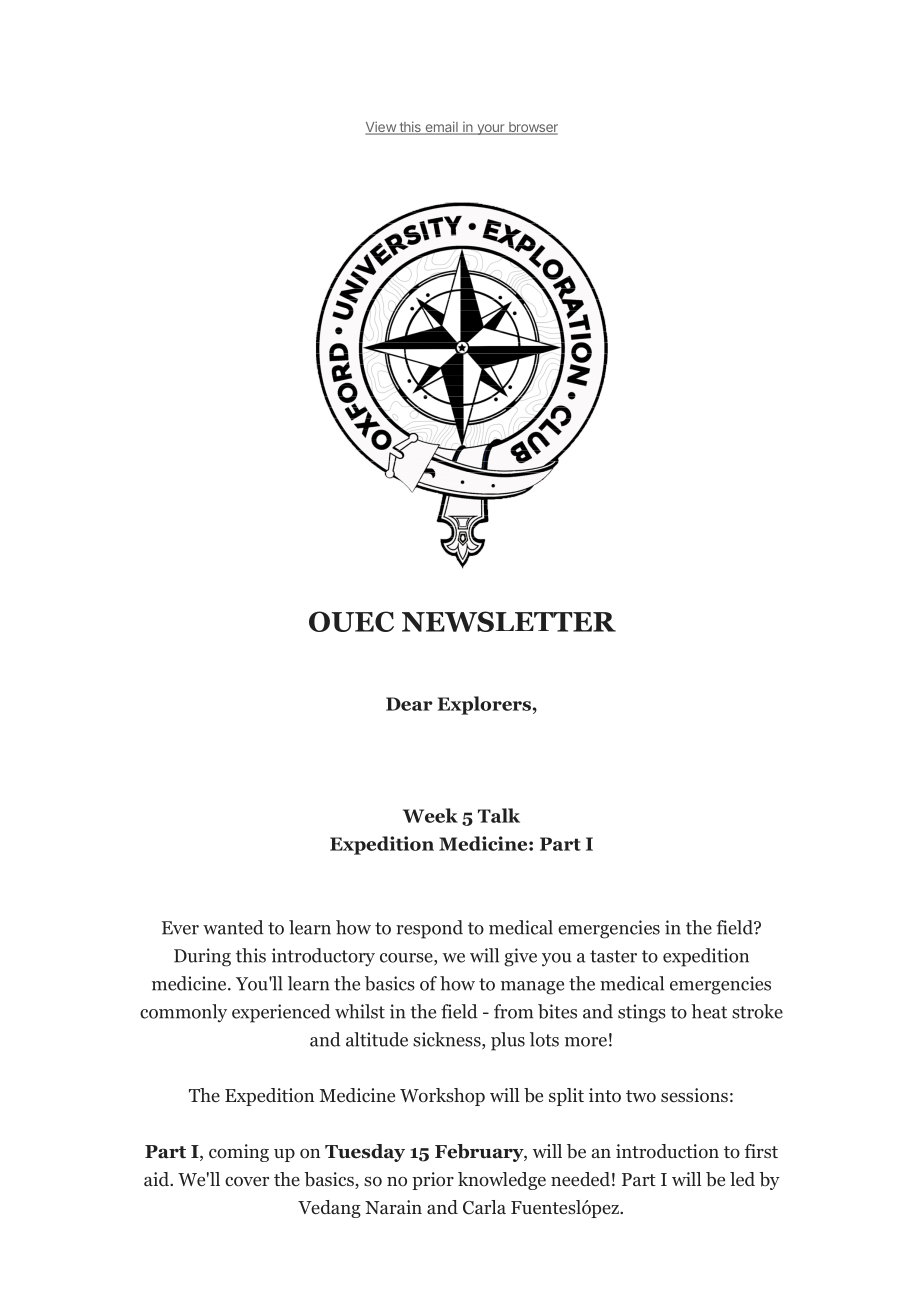  I want to click on browser, so click(532, 128).
